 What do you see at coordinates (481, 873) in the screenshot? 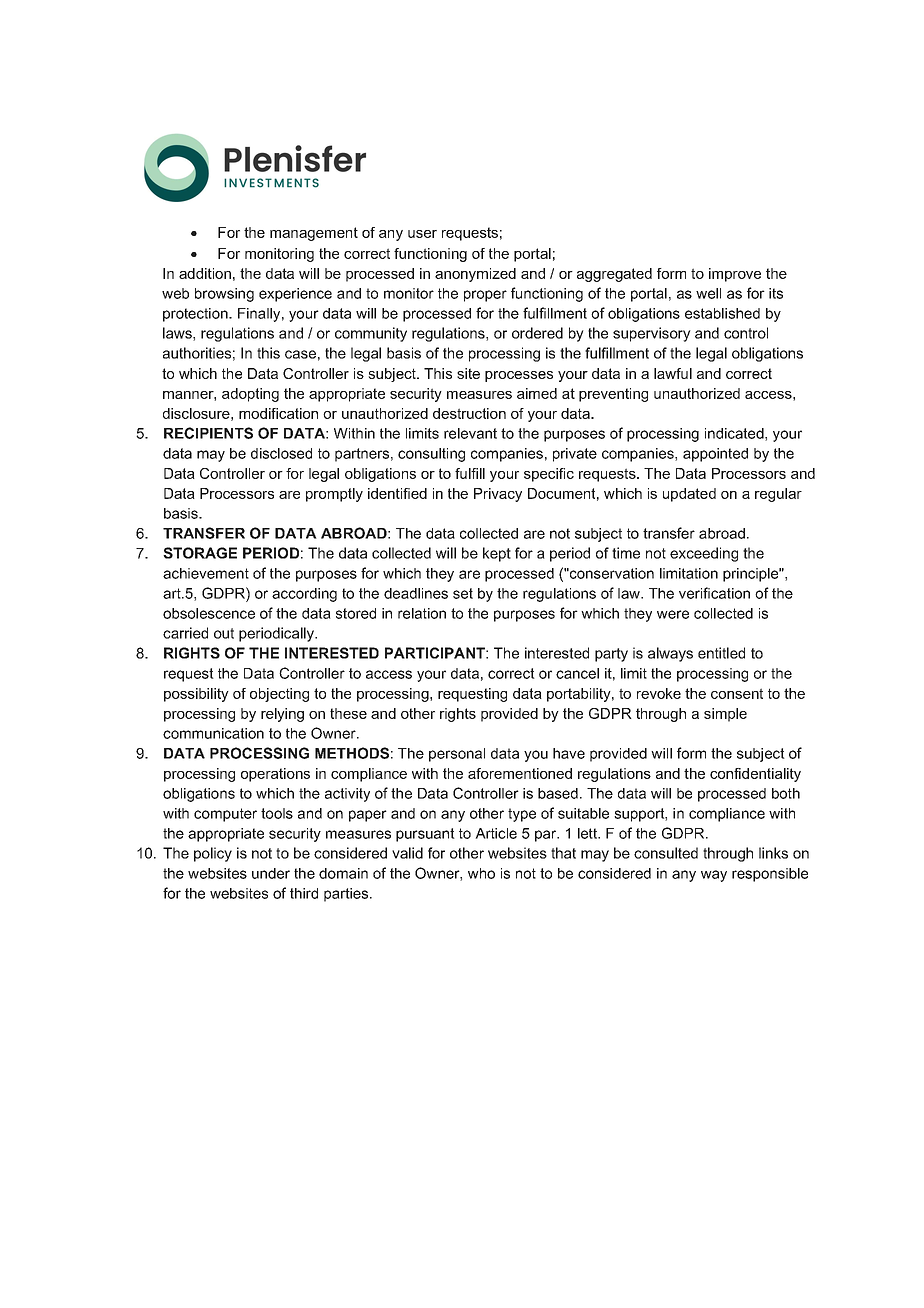
I see `who` at bounding box center [481, 873].
